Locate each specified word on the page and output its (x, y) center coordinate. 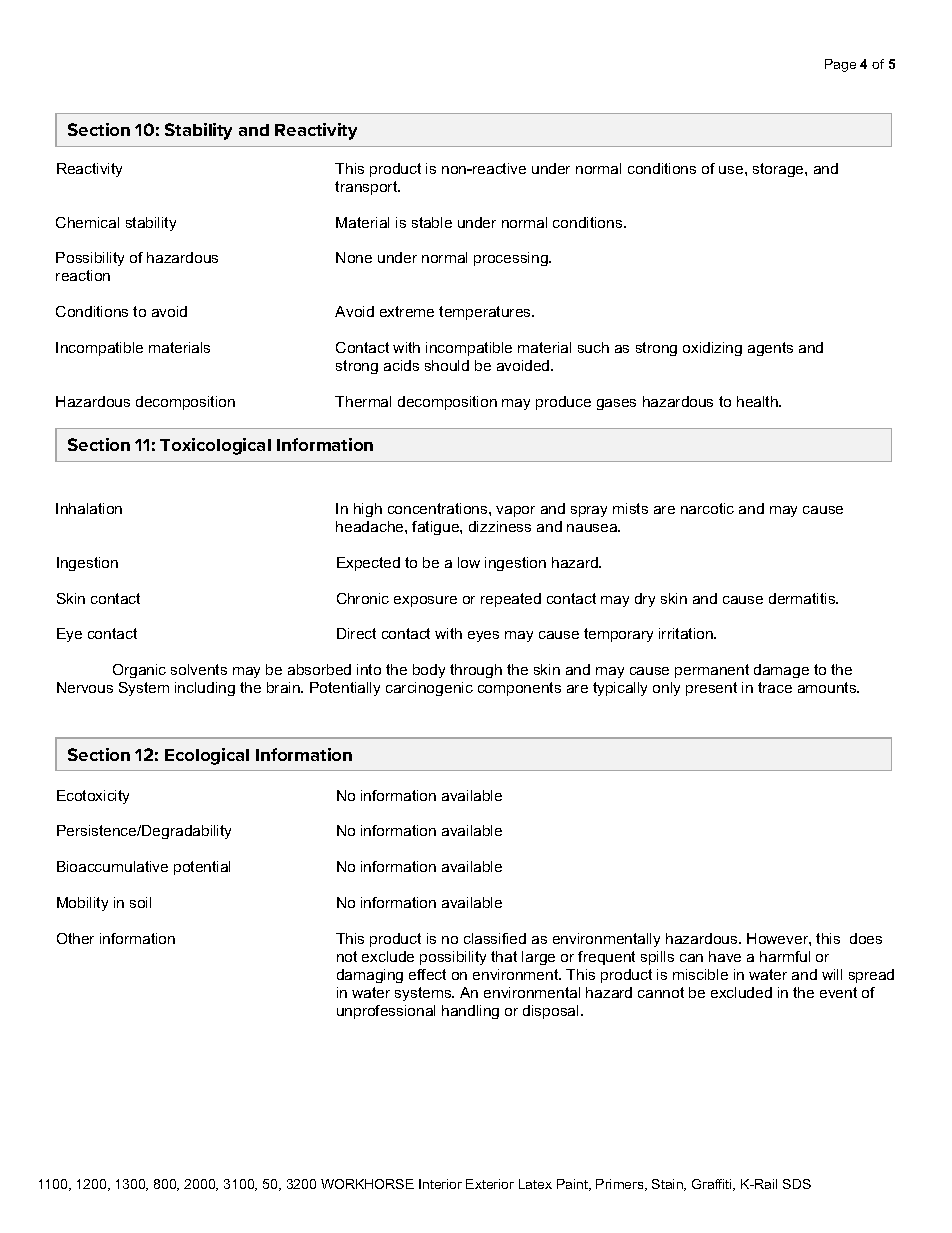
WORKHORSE (367, 1184)
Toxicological (215, 446)
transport (367, 188)
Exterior (490, 1184)
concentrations (439, 508)
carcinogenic (429, 689)
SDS (797, 1184)
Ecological (207, 756)
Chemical (87, 222)
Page (840, 65)
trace (775, 687)
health (758, 401)
